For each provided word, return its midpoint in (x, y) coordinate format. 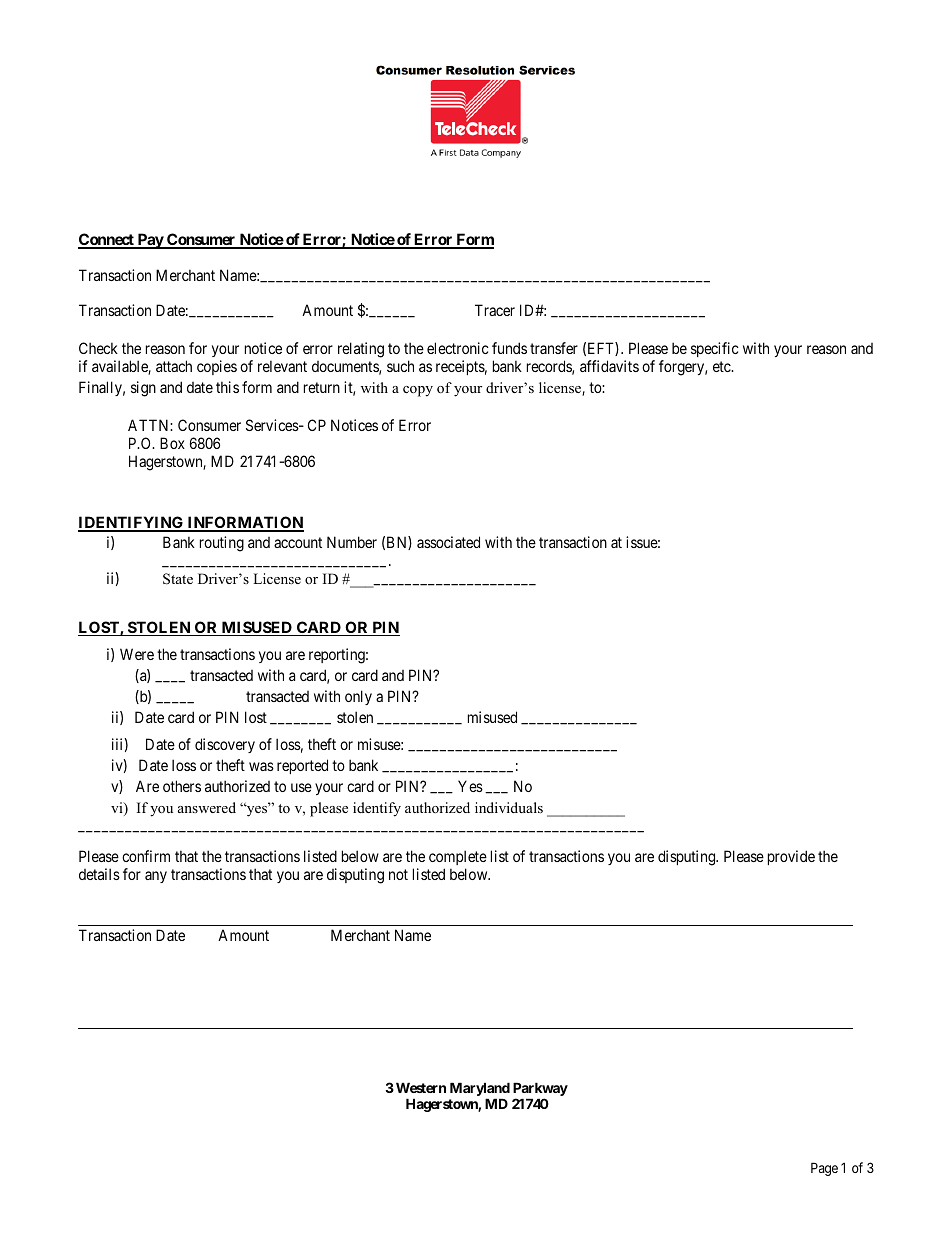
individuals (509, 807)
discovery (225, 745)
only (358, 697)
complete (458, 857)
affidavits (609, 366)
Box (172, 443)
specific (715, 349)
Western (421, 1087)
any (156, 877)
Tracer (495, 310)
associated (448, 542)
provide (791, 857)
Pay (150, 241)
